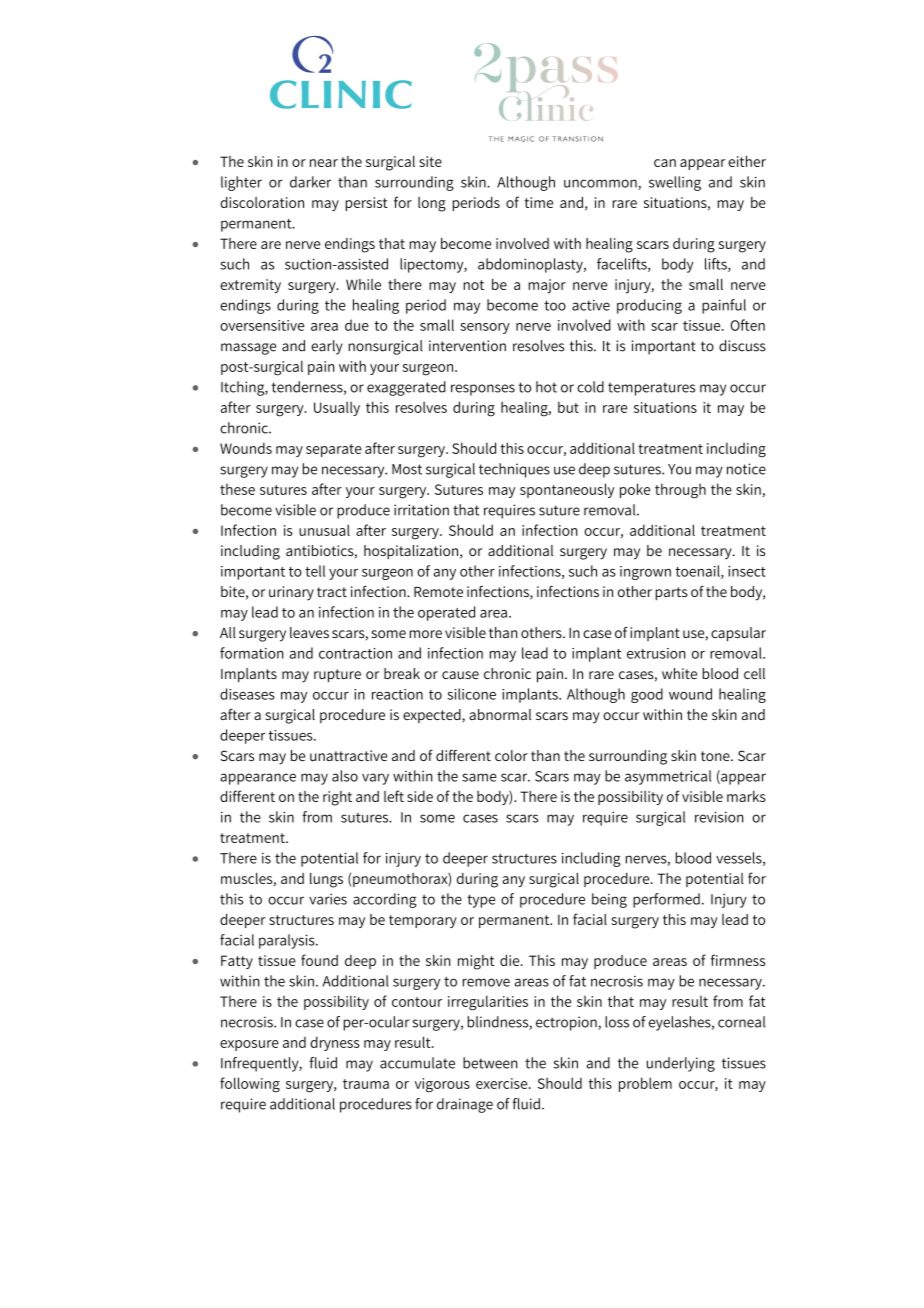 The width and height of the screenshot is (924, 1308). What do you see at coordinates (656, 653) in the screenshot?
I see `extrusion` at bounding box center [656, 653].
